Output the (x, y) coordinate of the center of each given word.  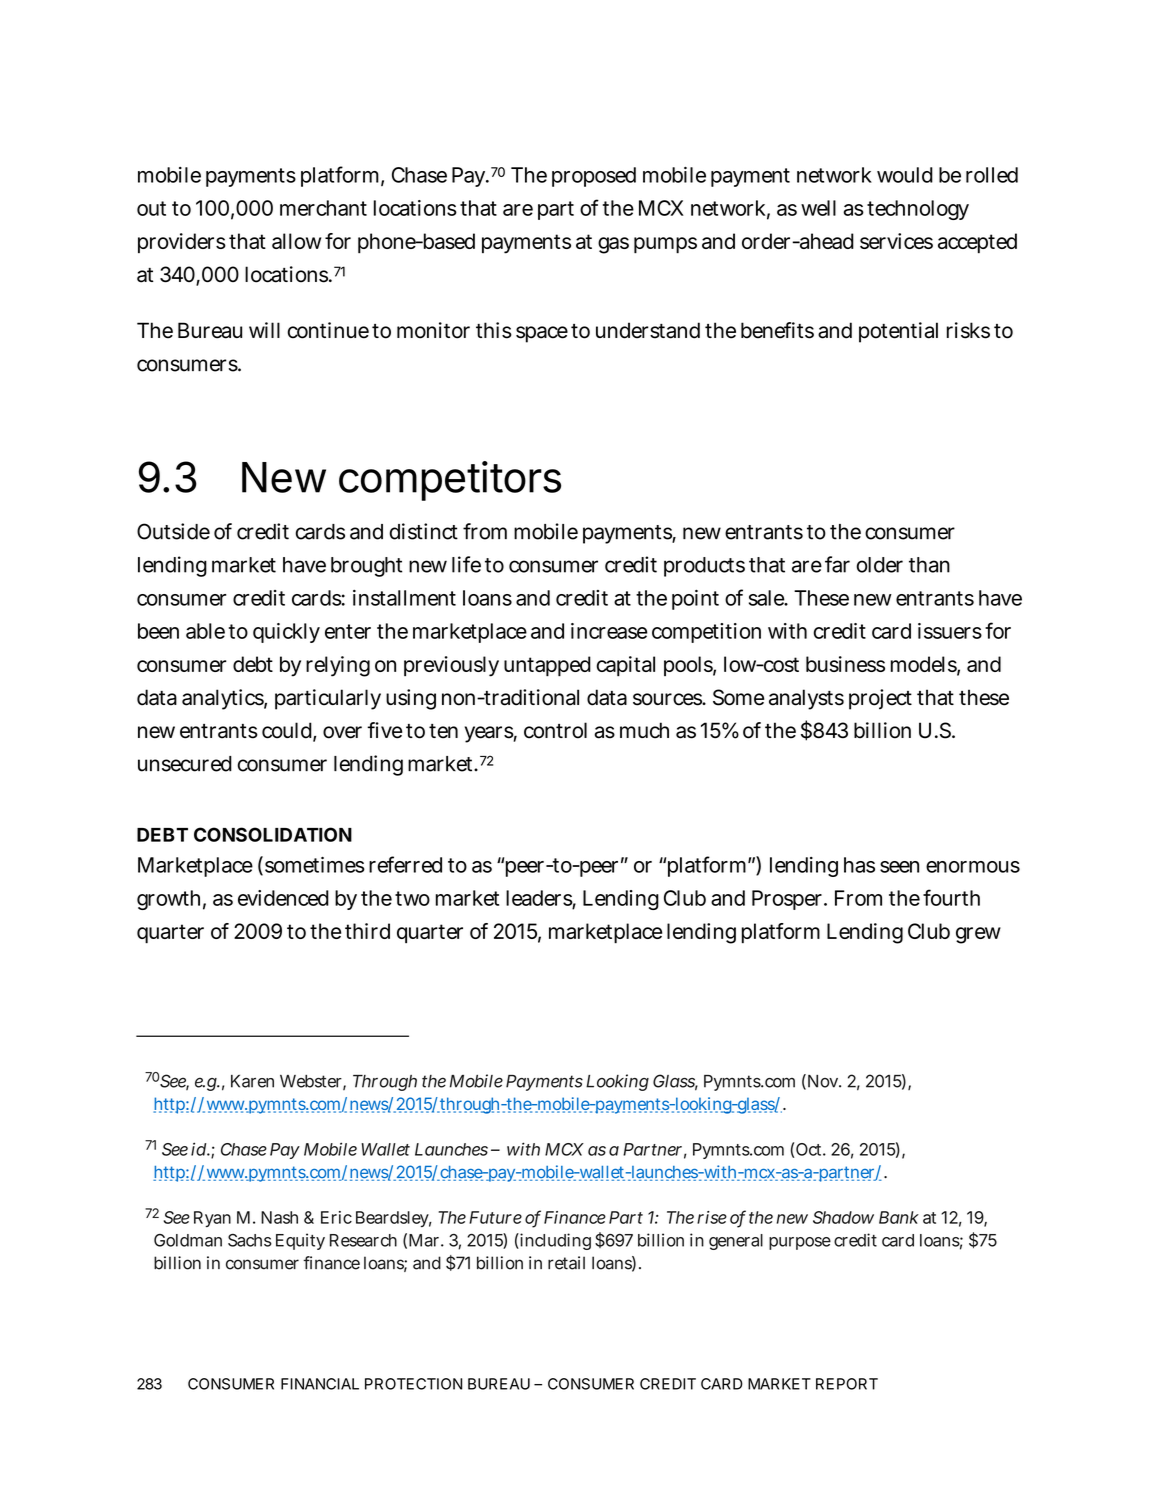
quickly (286, 633)
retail (566, 1263)
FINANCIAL (320, 1384)
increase (609, 631)
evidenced (283, 898)
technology (918, 210)
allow (296, 241)
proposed (594, 177)
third (367, 931)
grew (978, 935)
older (879, 565)
